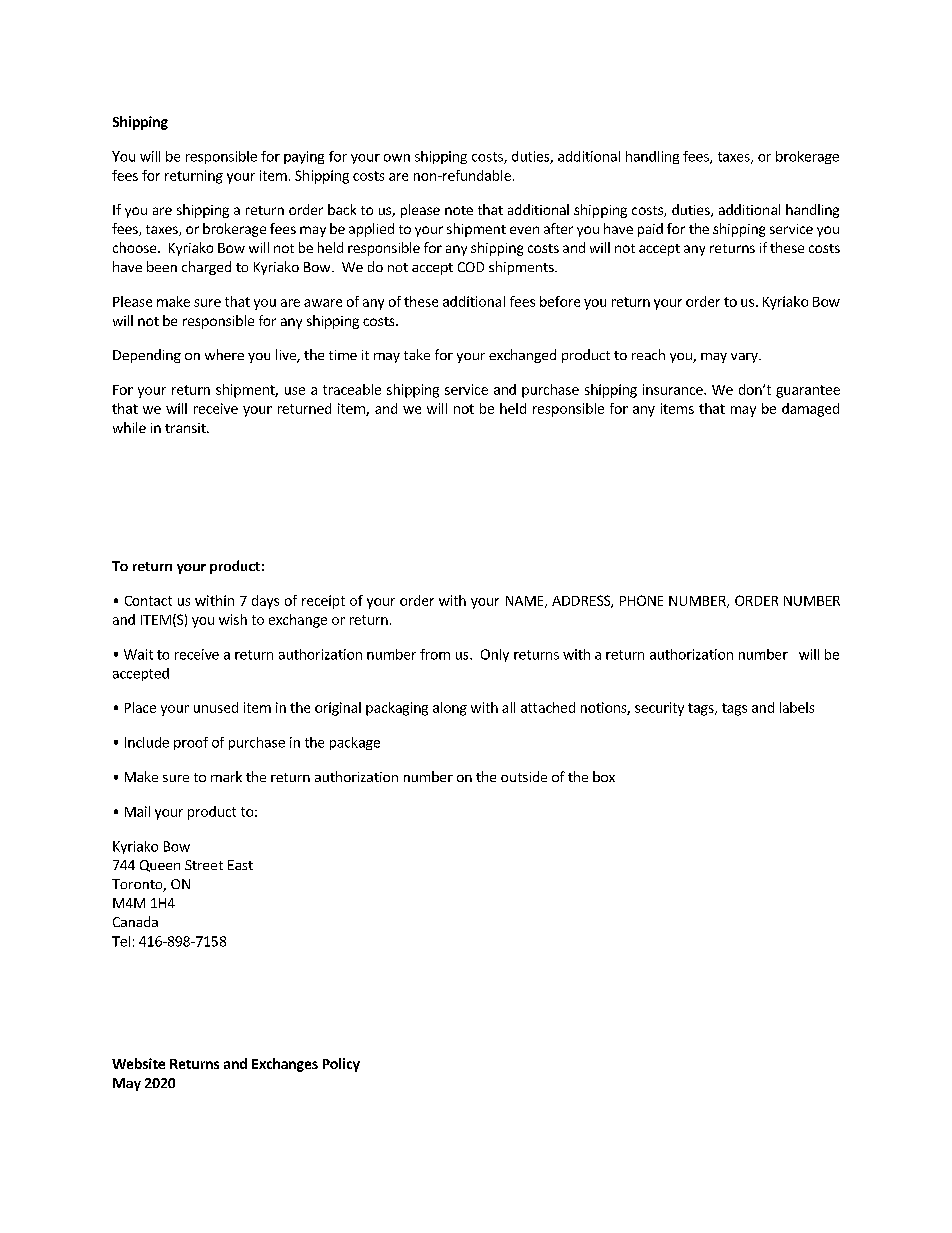  I want to click on paid, so click(650, 230).
